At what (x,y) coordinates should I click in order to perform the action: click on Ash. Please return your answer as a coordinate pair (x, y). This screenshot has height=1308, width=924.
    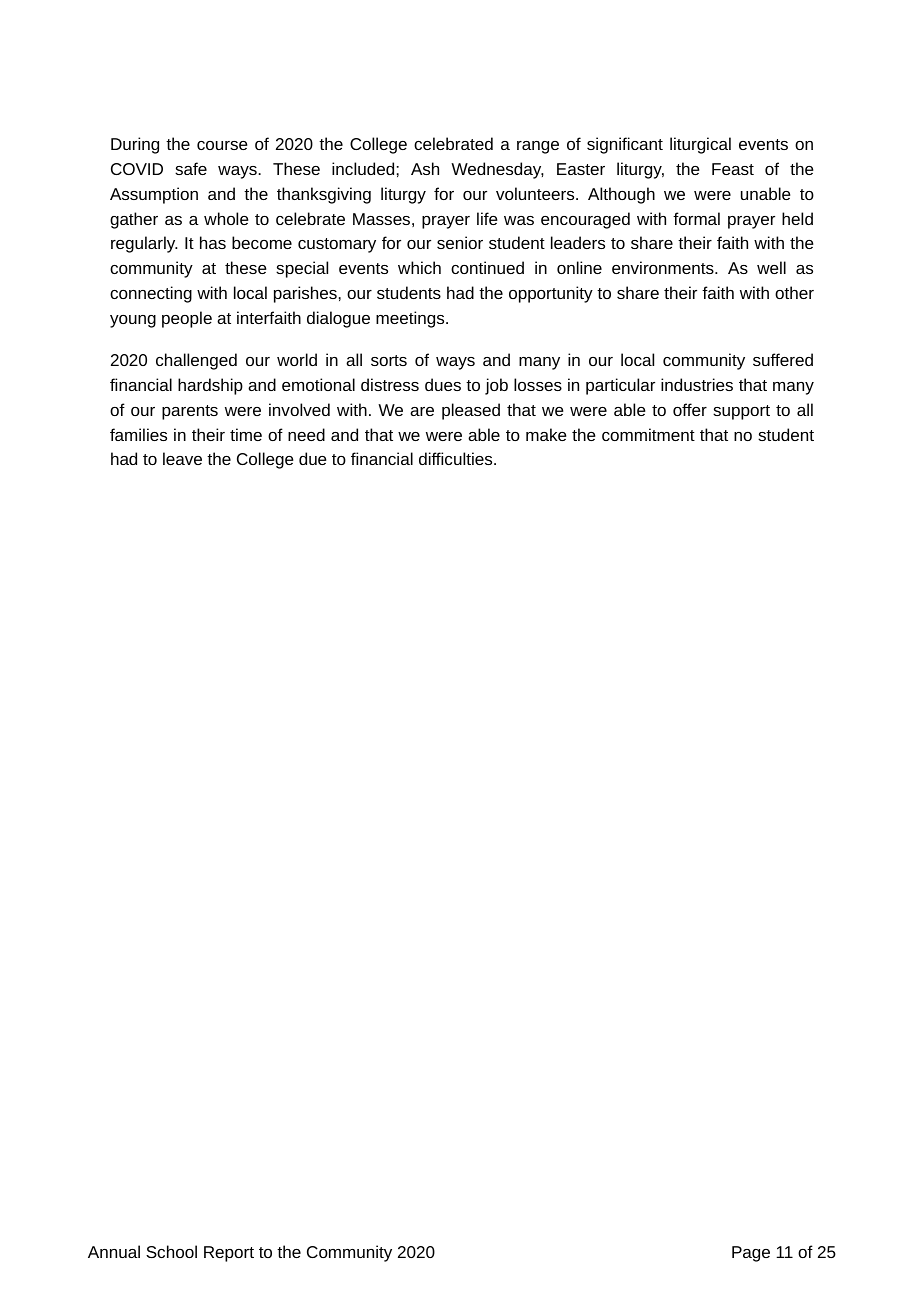
    Looking at the image, I should click on (425, 168).
